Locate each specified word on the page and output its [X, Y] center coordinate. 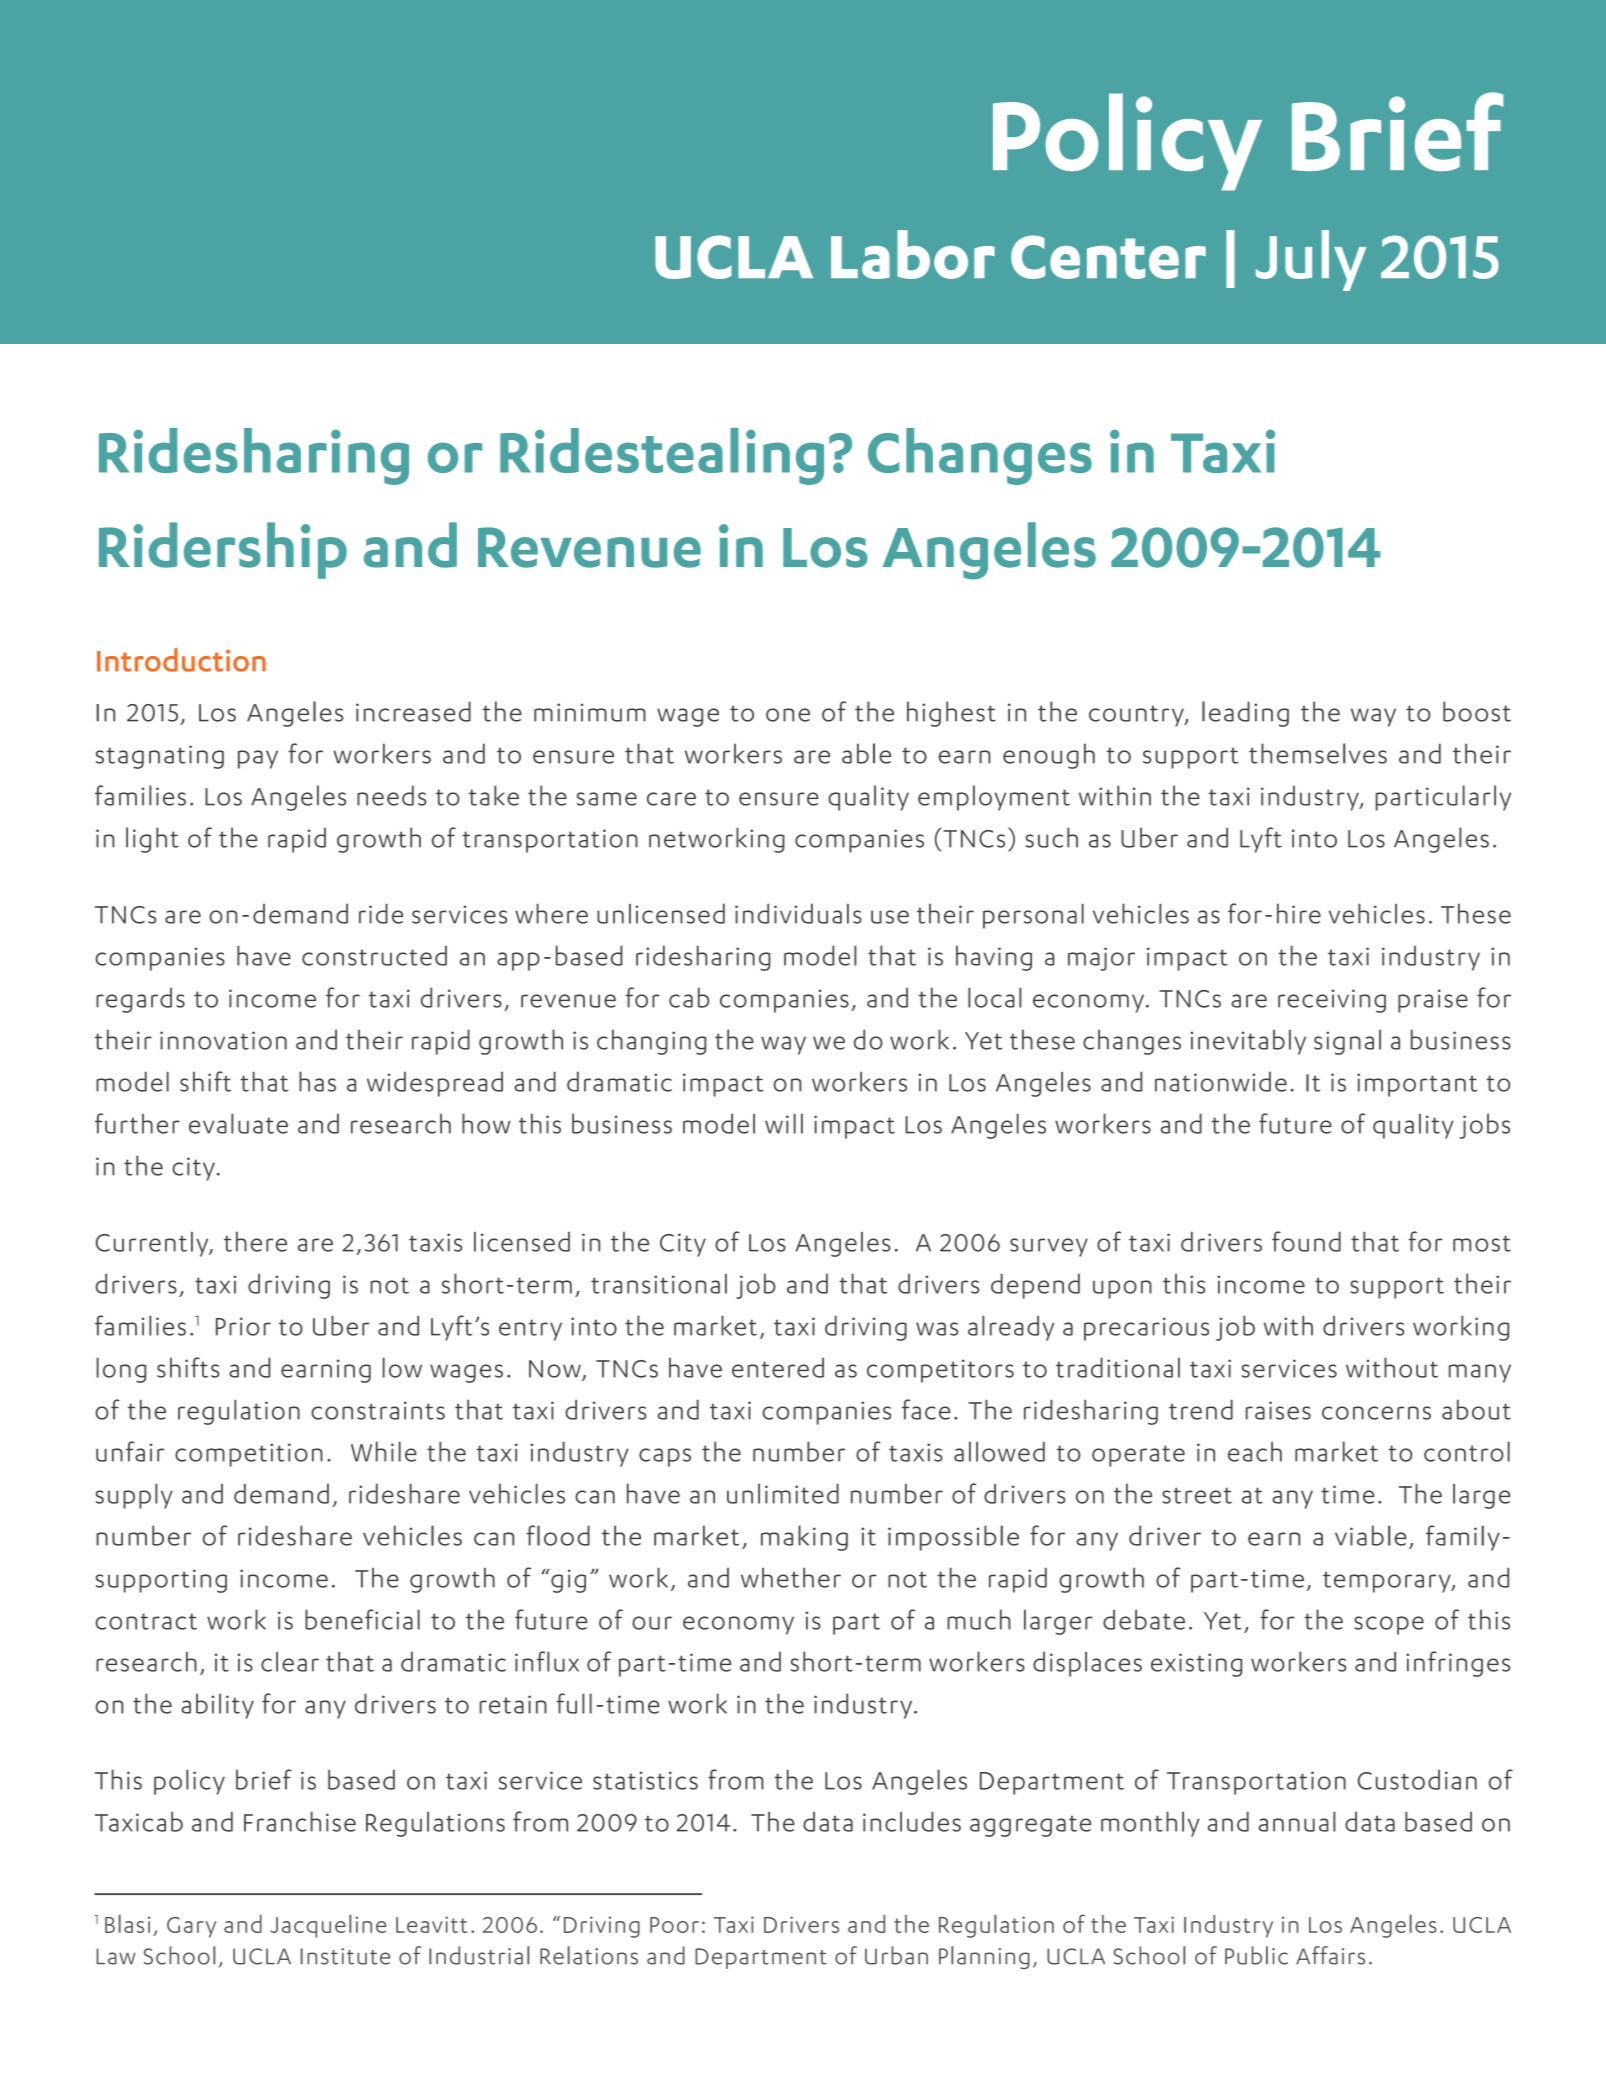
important [1417, 1085]
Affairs [1330, 1955]
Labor [913, 254]
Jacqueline [328, 1926]
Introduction [181, 660]
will [784, 1124]
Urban [896, 1955]
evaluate [238, 1124]
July [1311, 260]
